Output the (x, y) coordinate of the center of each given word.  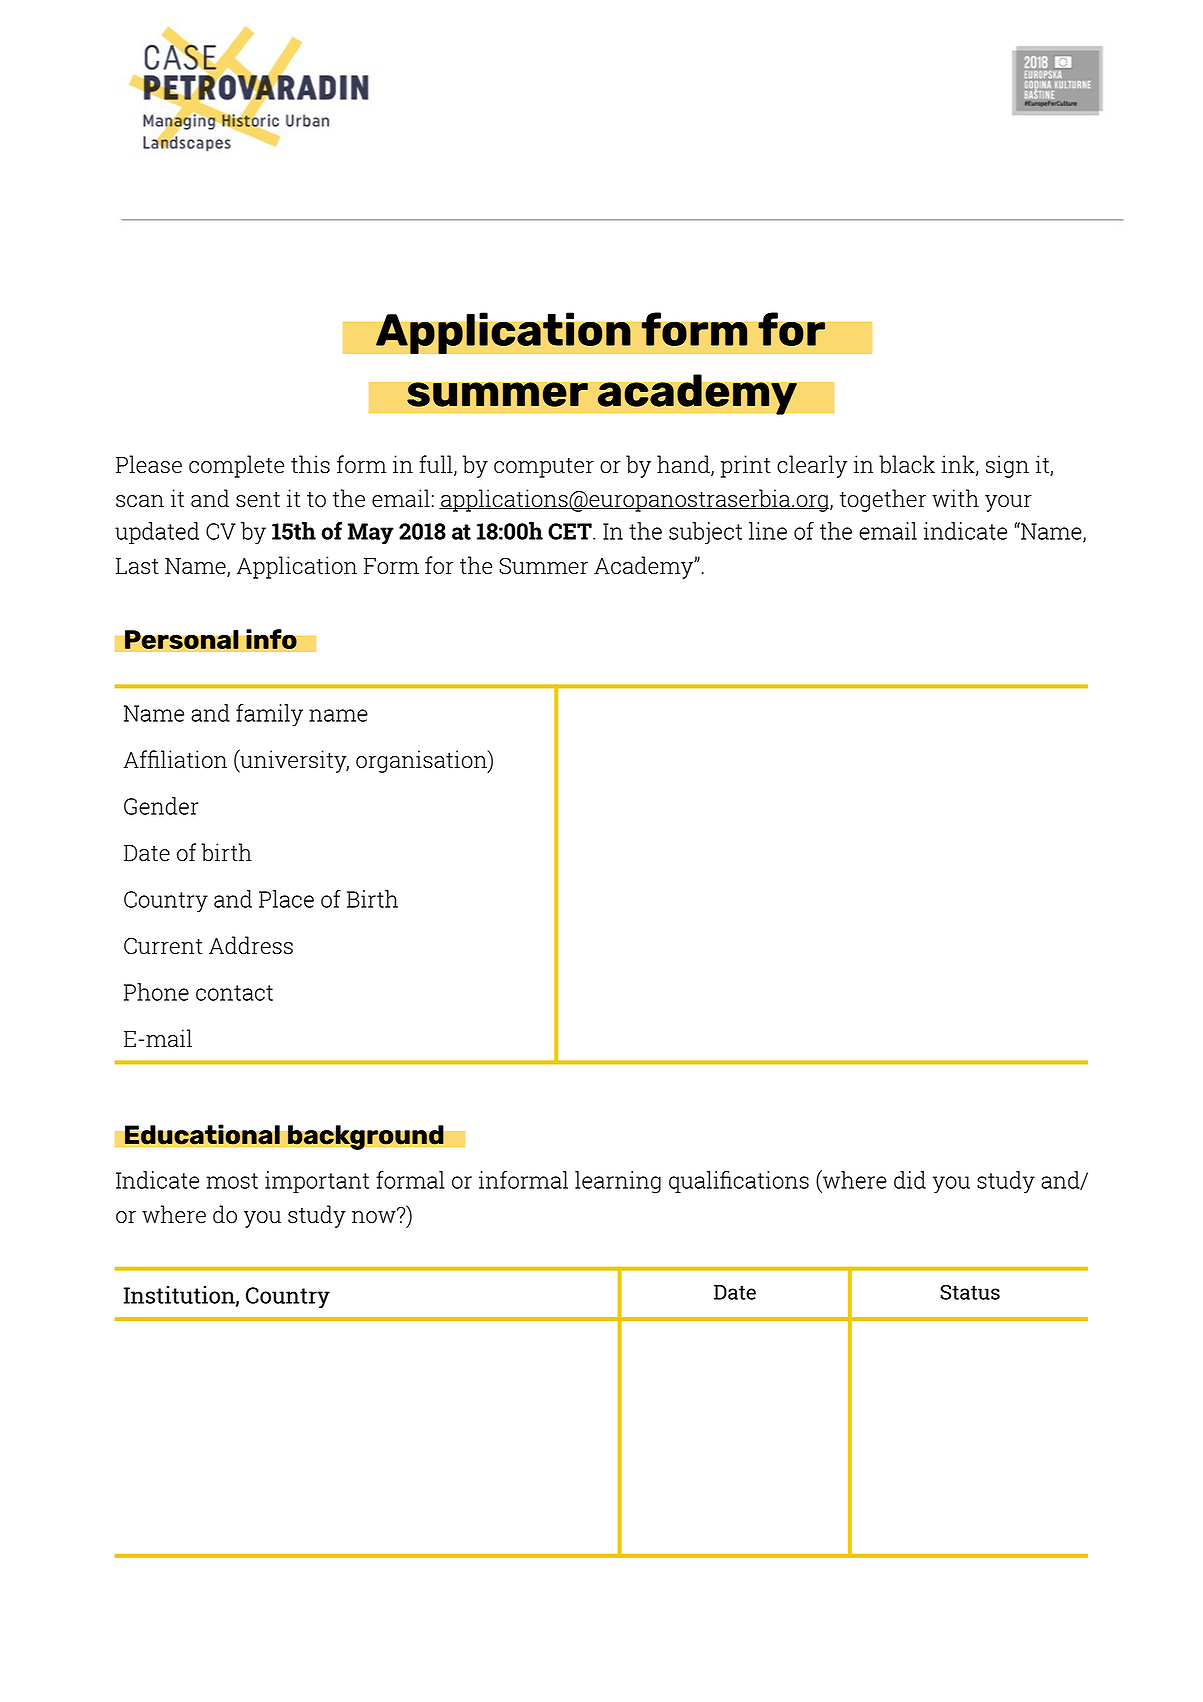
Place (286, 899)
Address (251, 945)
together (883, 500)
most (232, 1181)
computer (544, 468)
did (910, 1180)
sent (258, 500)
